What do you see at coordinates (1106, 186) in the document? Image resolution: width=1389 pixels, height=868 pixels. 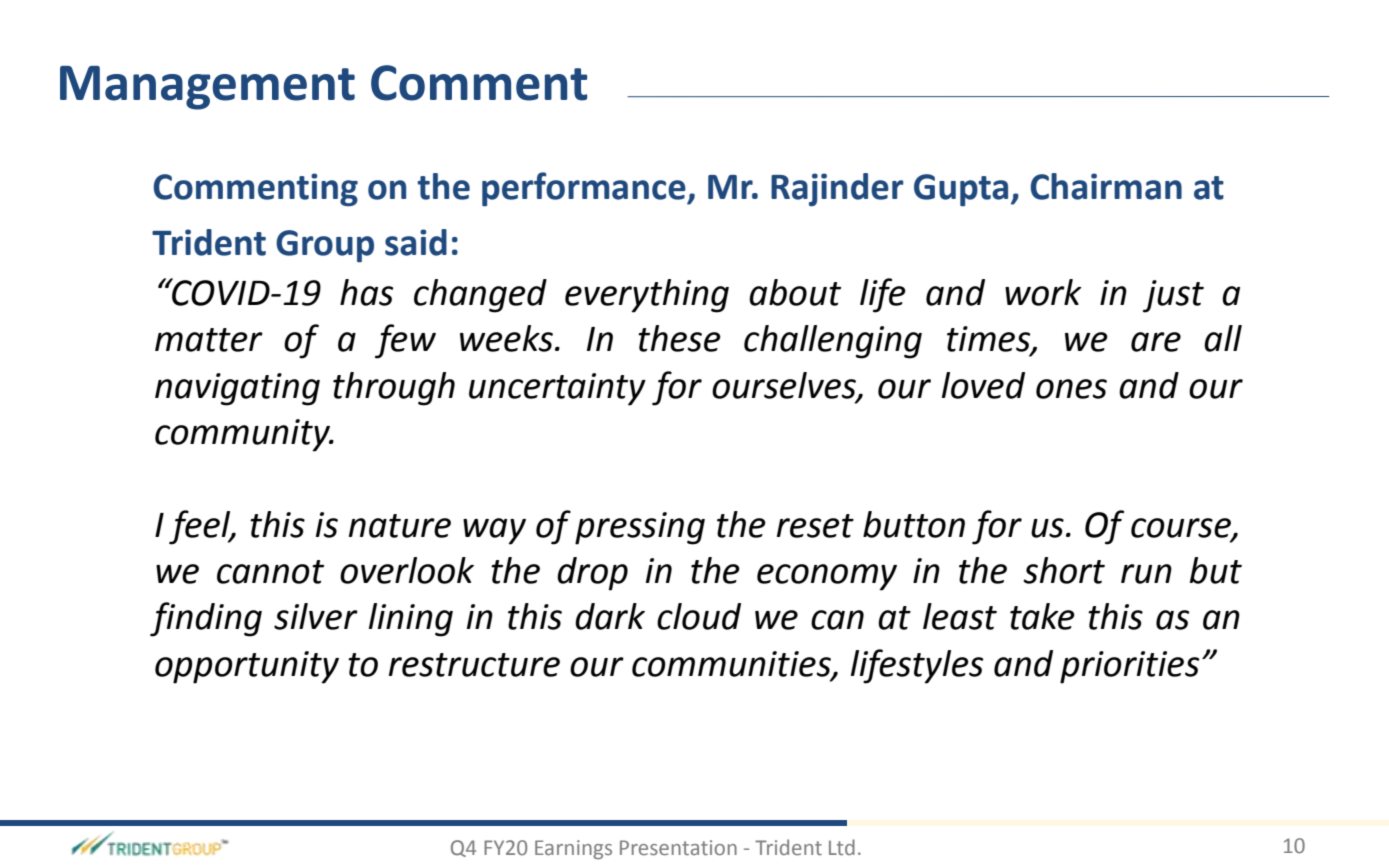 I see `Chairman` at bounding box center [1106, 186].
